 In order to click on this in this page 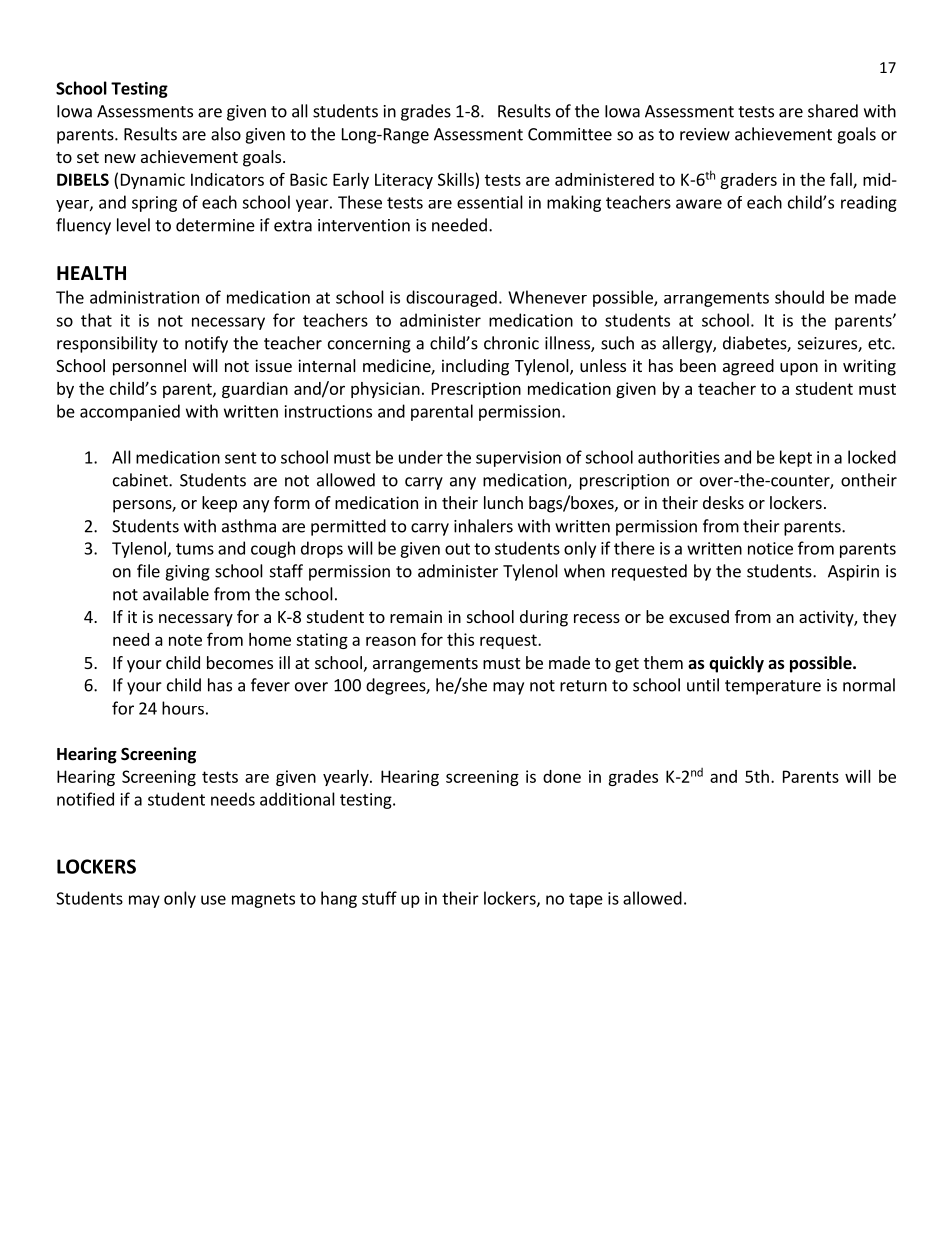, I will do `click(460, 639)`.
